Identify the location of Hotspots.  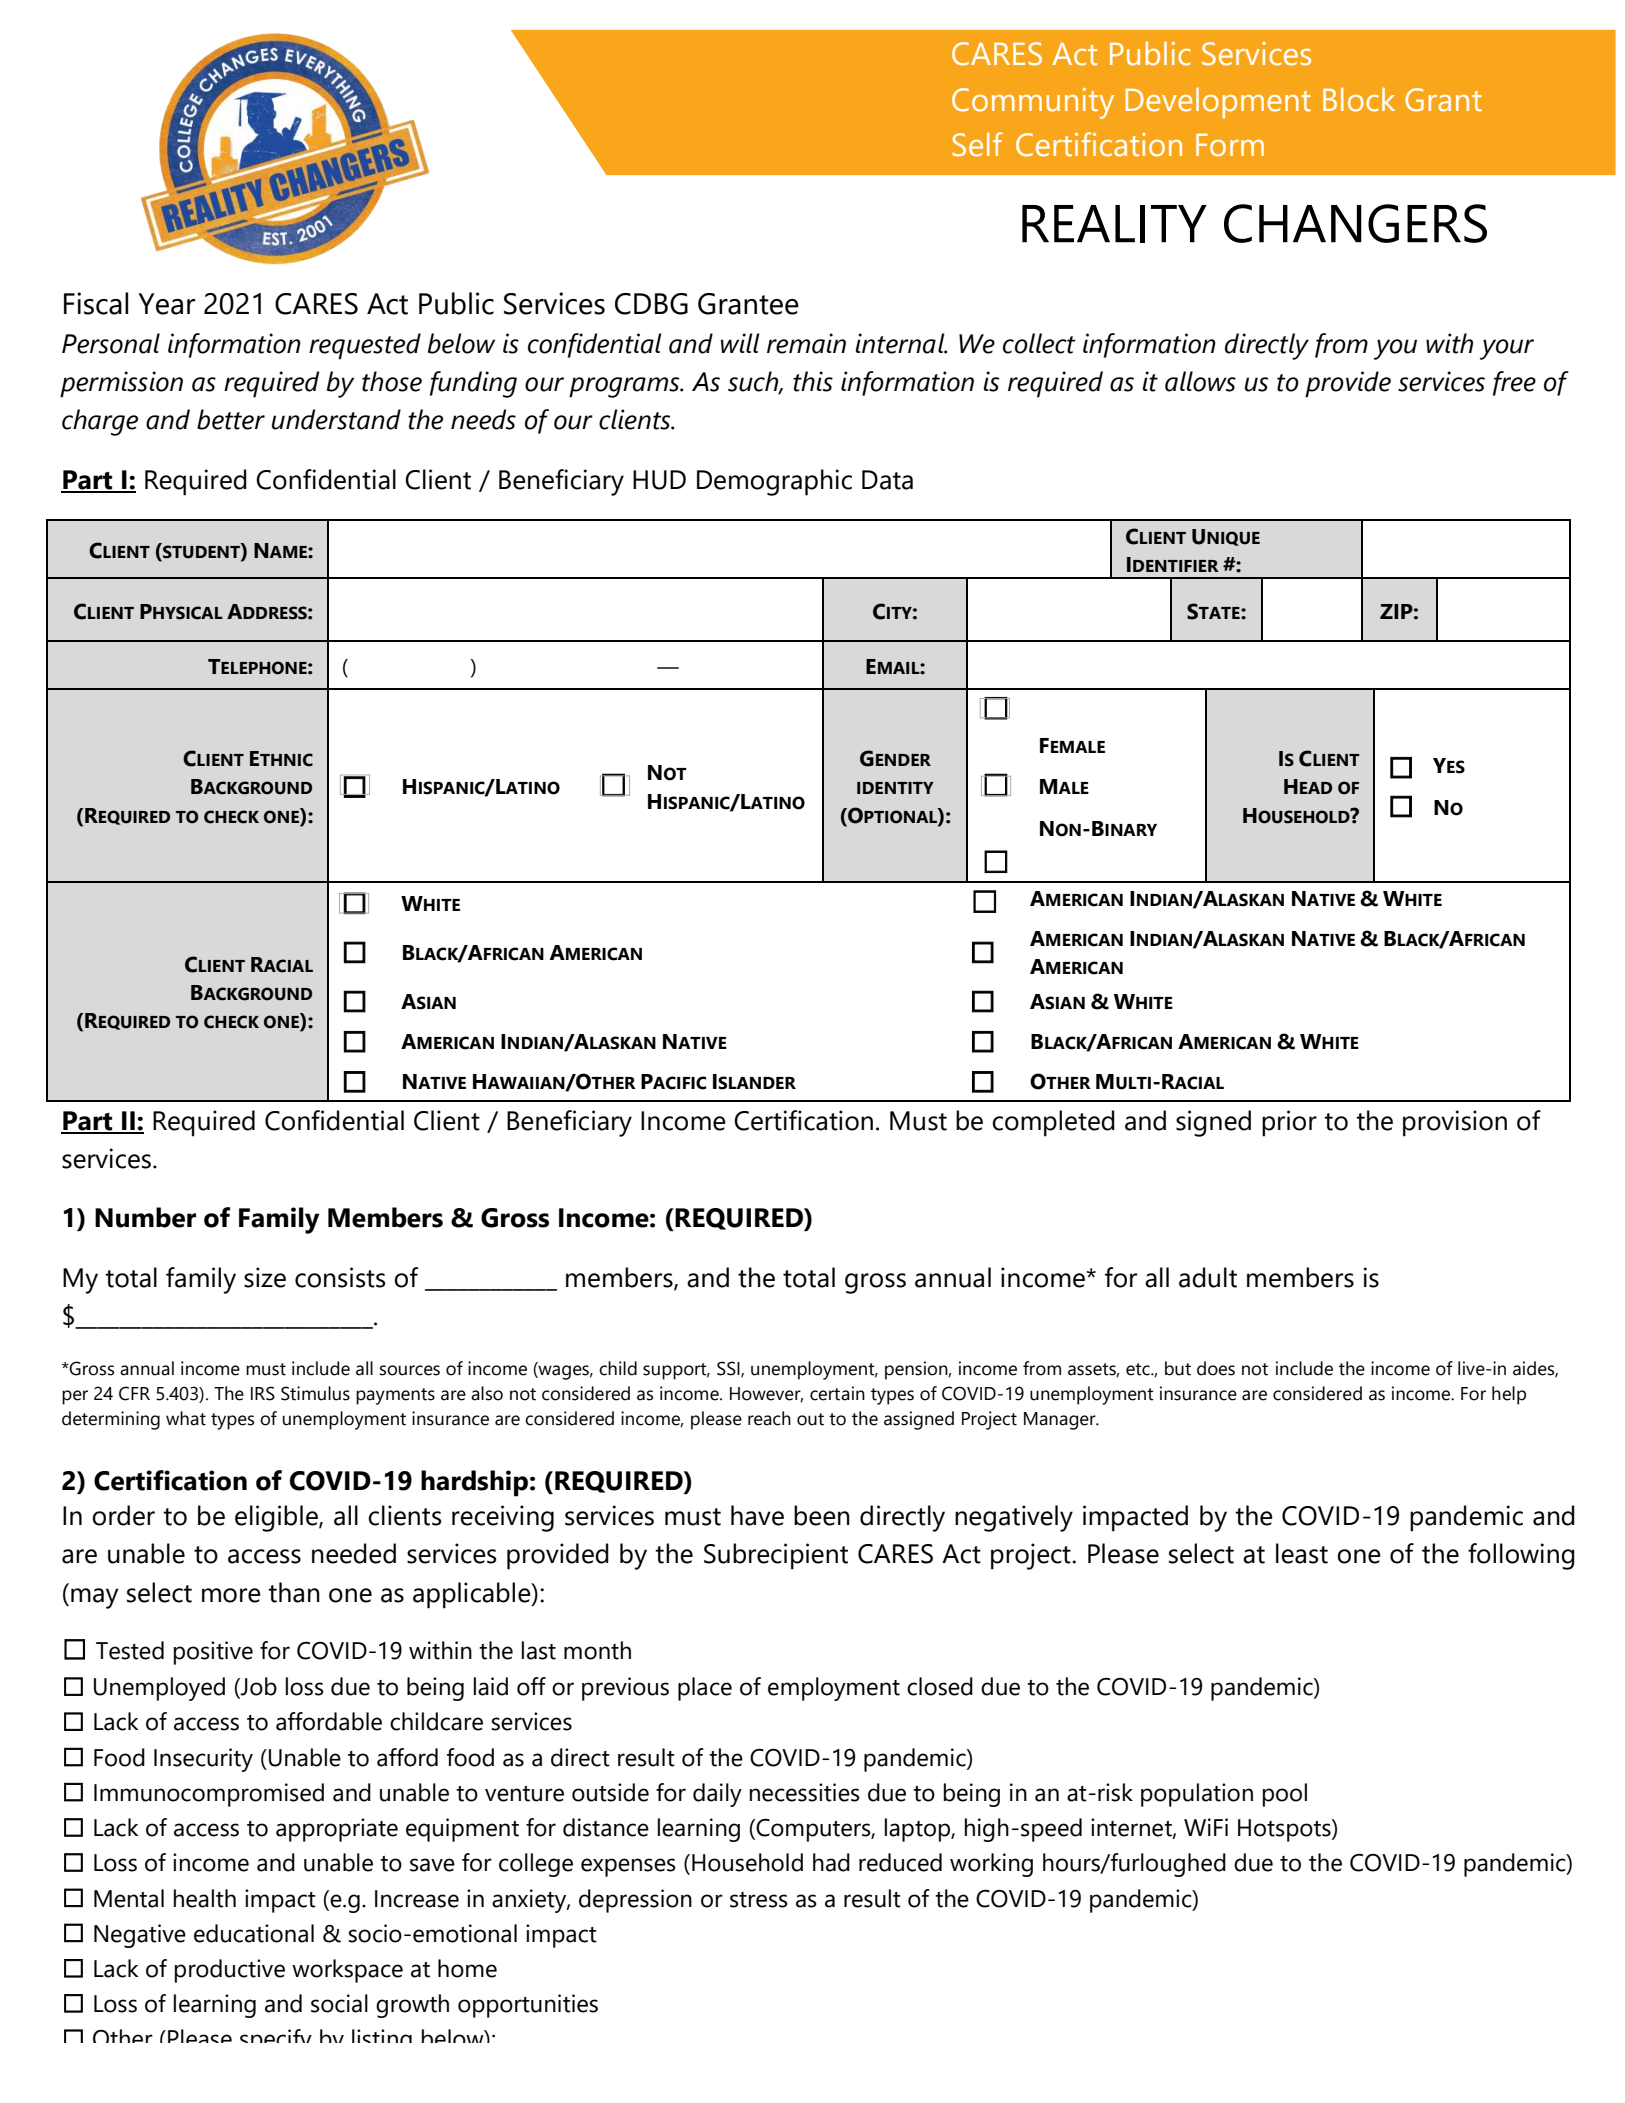
(1285, 1830).
